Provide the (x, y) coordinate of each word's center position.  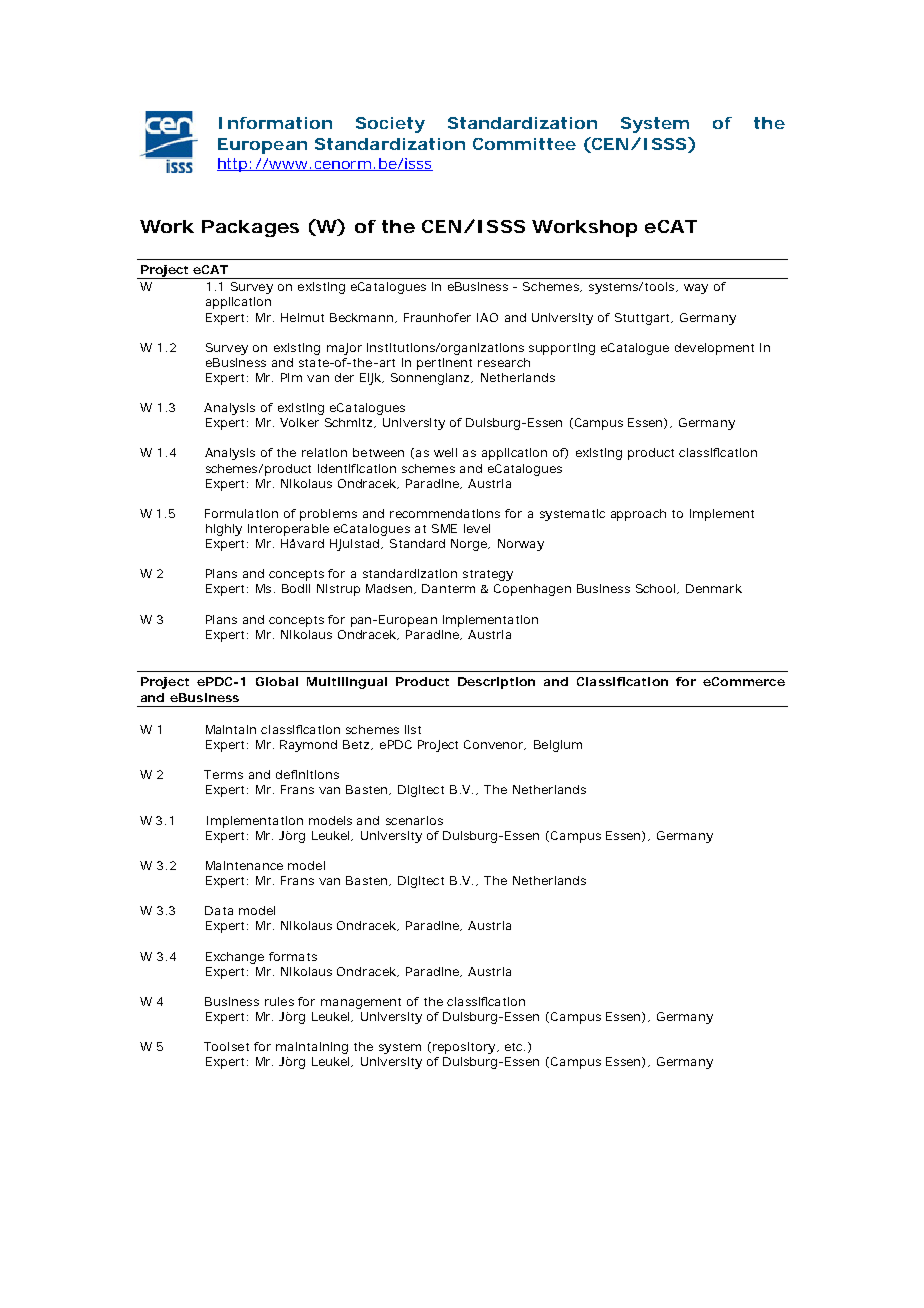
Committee (524, 144)
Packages (250, 228)
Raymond (308, 746)
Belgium (558, 746)
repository (464, 1048)
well (445, 452)
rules (279, 1001)
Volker (299, 422)
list (413, 729)
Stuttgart (644, 319)
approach (638, 515)
